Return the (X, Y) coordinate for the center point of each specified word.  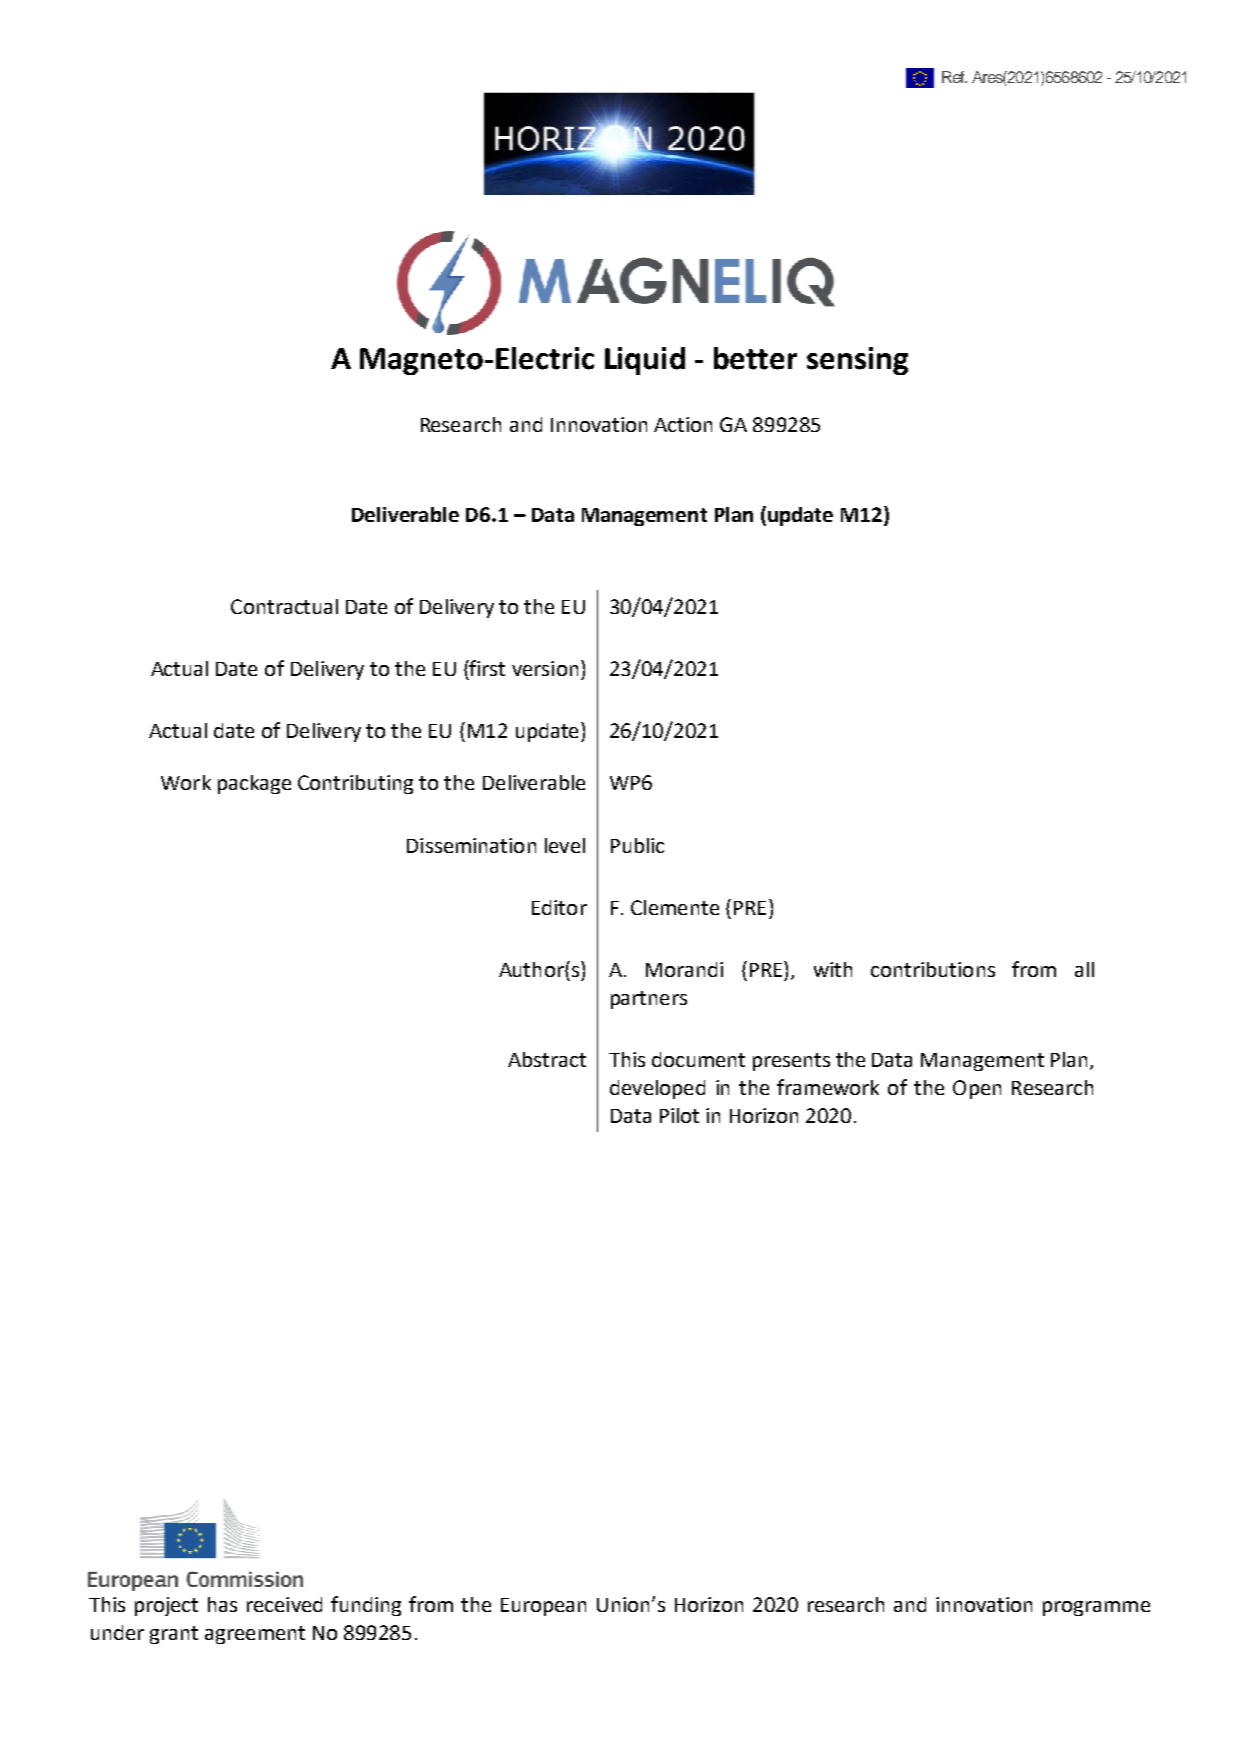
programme (1096, 1608)
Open (977, 1089)
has (222, 1604)
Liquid (645, 361)
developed (657, 1089)
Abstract (547, 1059)
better (755, 358)
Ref (954, 77)
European (543, 1607)
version (545, 668)
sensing (857, 361)
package (254, 784)
